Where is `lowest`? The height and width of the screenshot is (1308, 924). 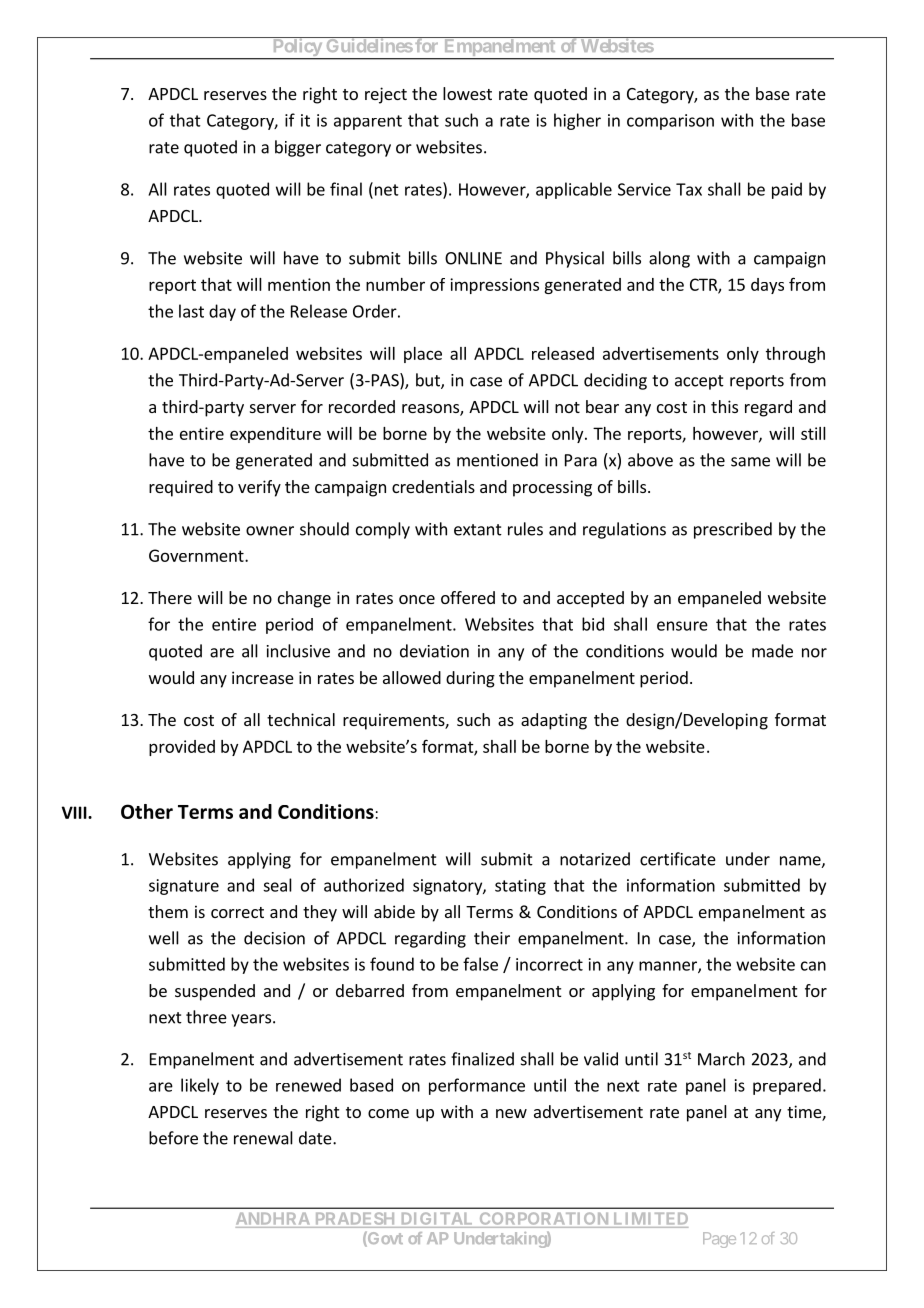
lowest is located at coordinates (467, 93).
